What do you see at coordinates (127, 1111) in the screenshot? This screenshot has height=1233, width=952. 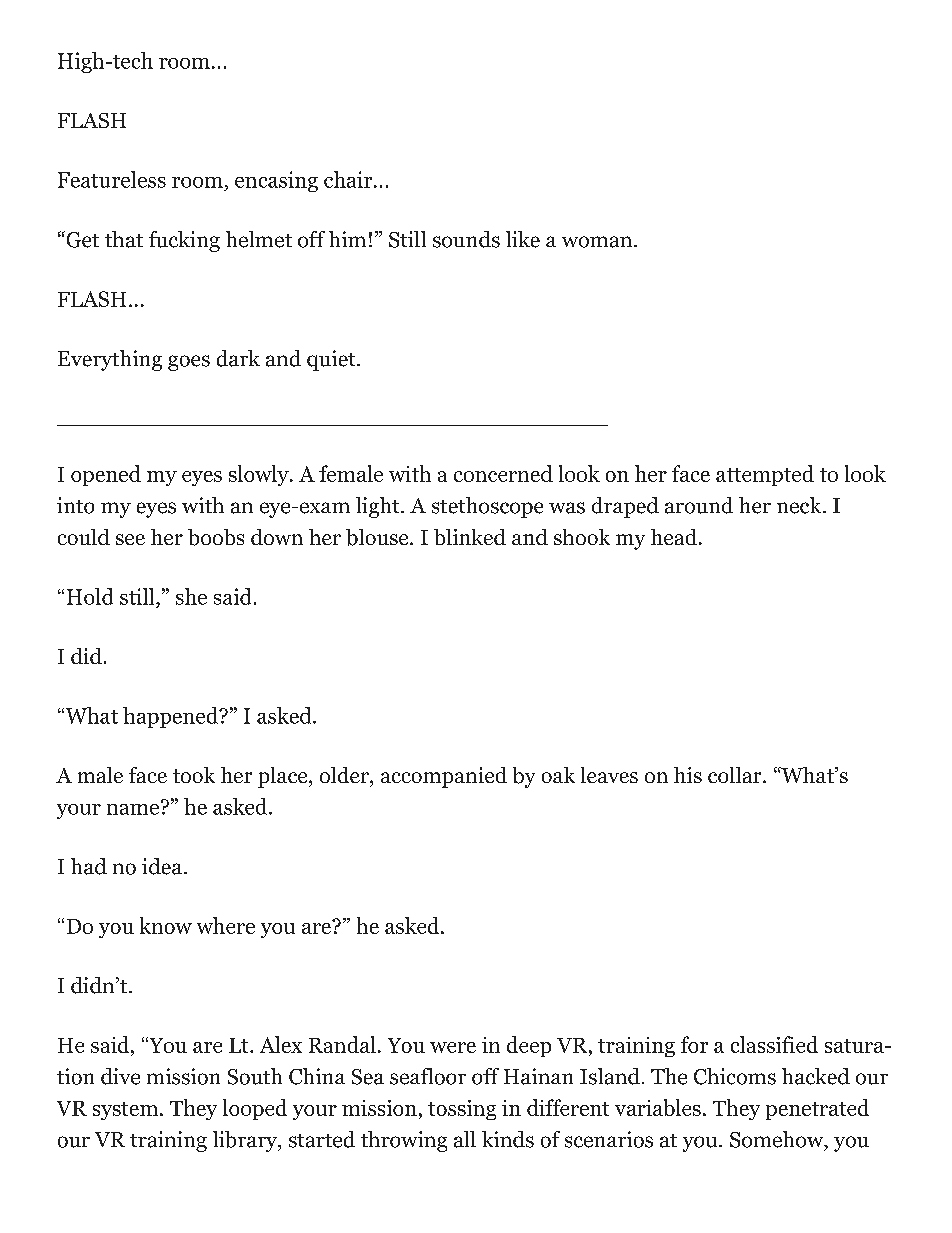 I see `system` at bounding box center [127, 1111].
